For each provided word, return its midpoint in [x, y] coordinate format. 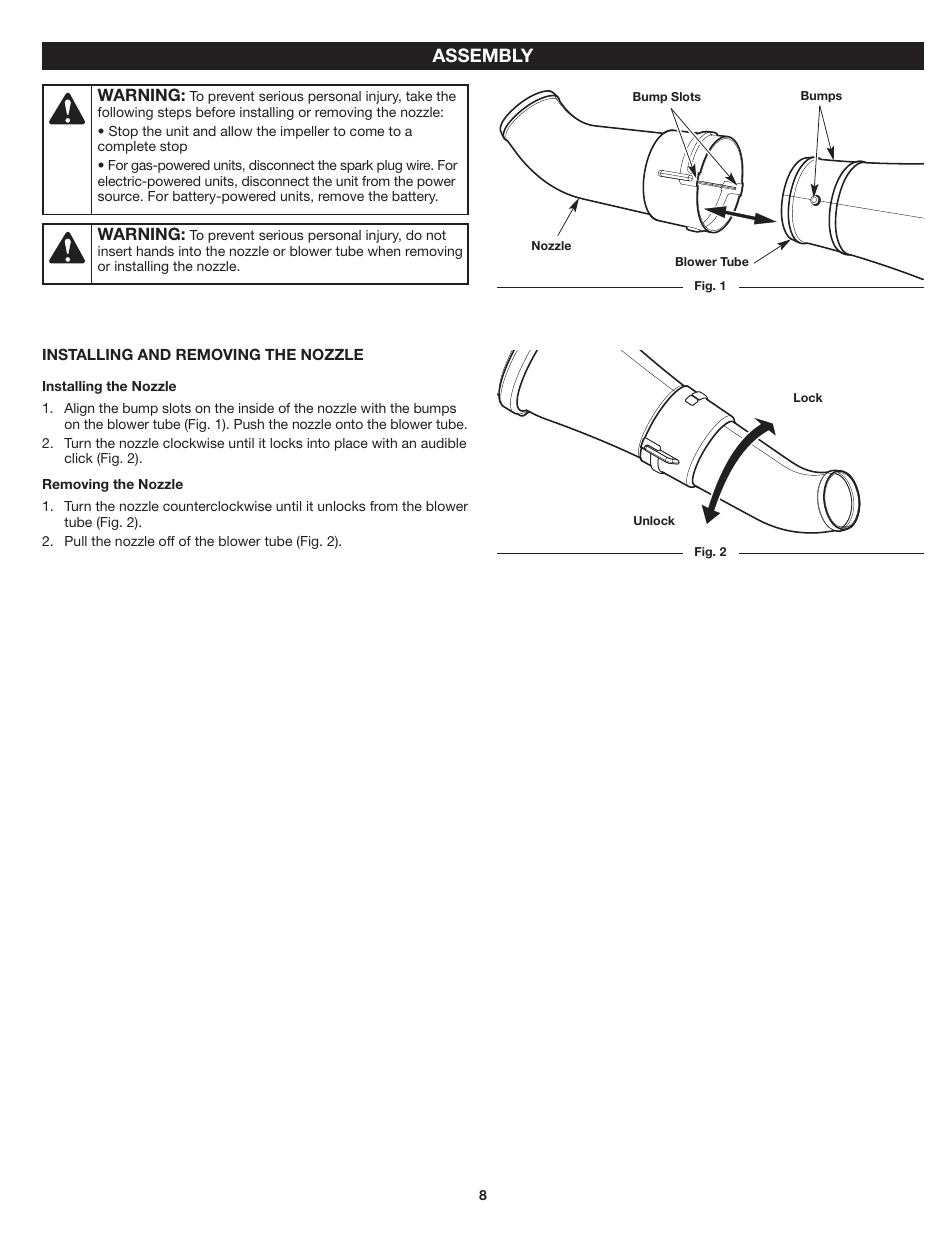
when [384, 251]
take [419, 96]
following [125, 113]
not [436, 235]
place [351, 444]
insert [115, 251]
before [215, 112]
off [167, 541]
